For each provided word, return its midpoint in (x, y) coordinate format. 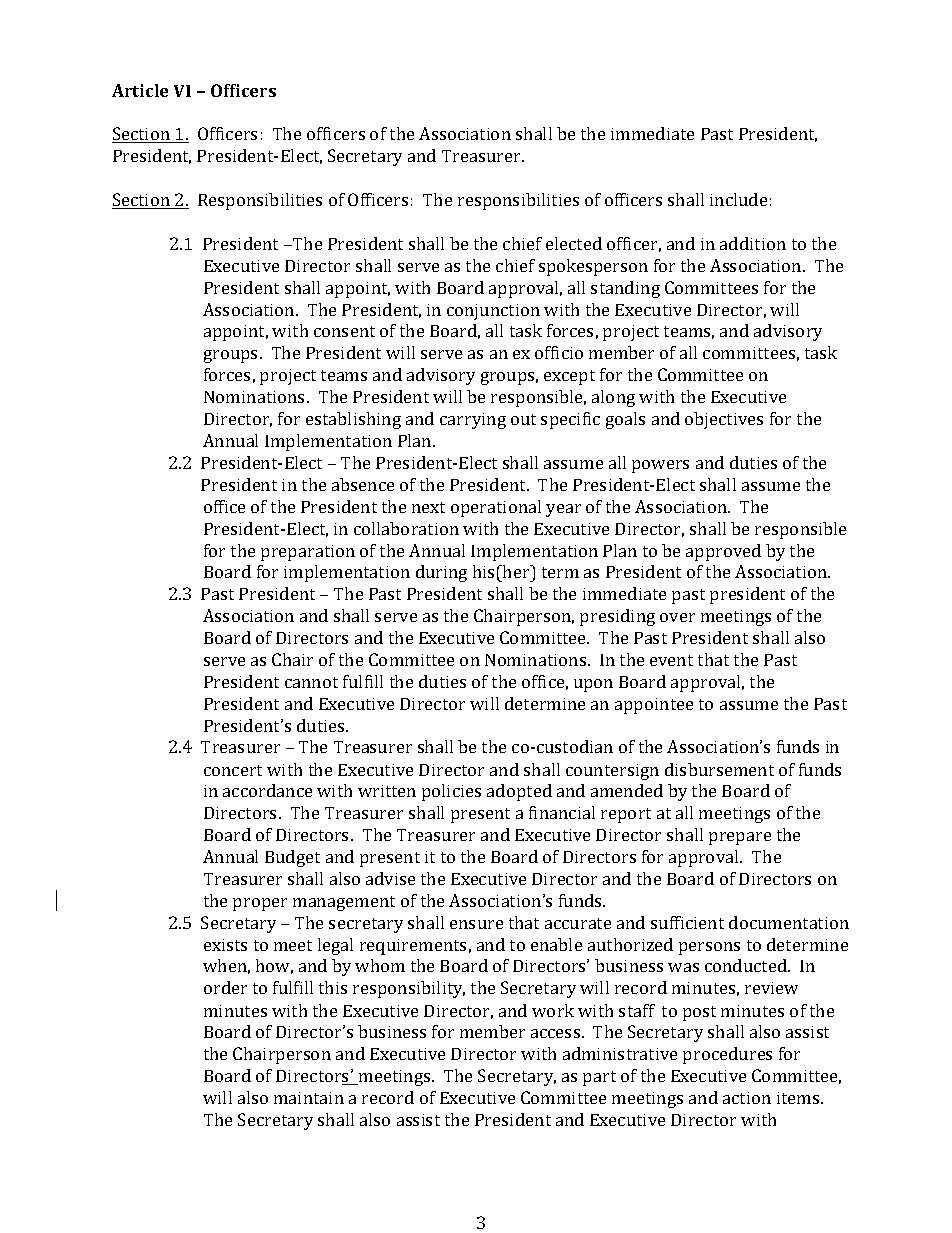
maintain (309, 1098)
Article (140, 90)
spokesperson (593, 267)
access (557, 1033)
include (738, 199)
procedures (727, 1055)
